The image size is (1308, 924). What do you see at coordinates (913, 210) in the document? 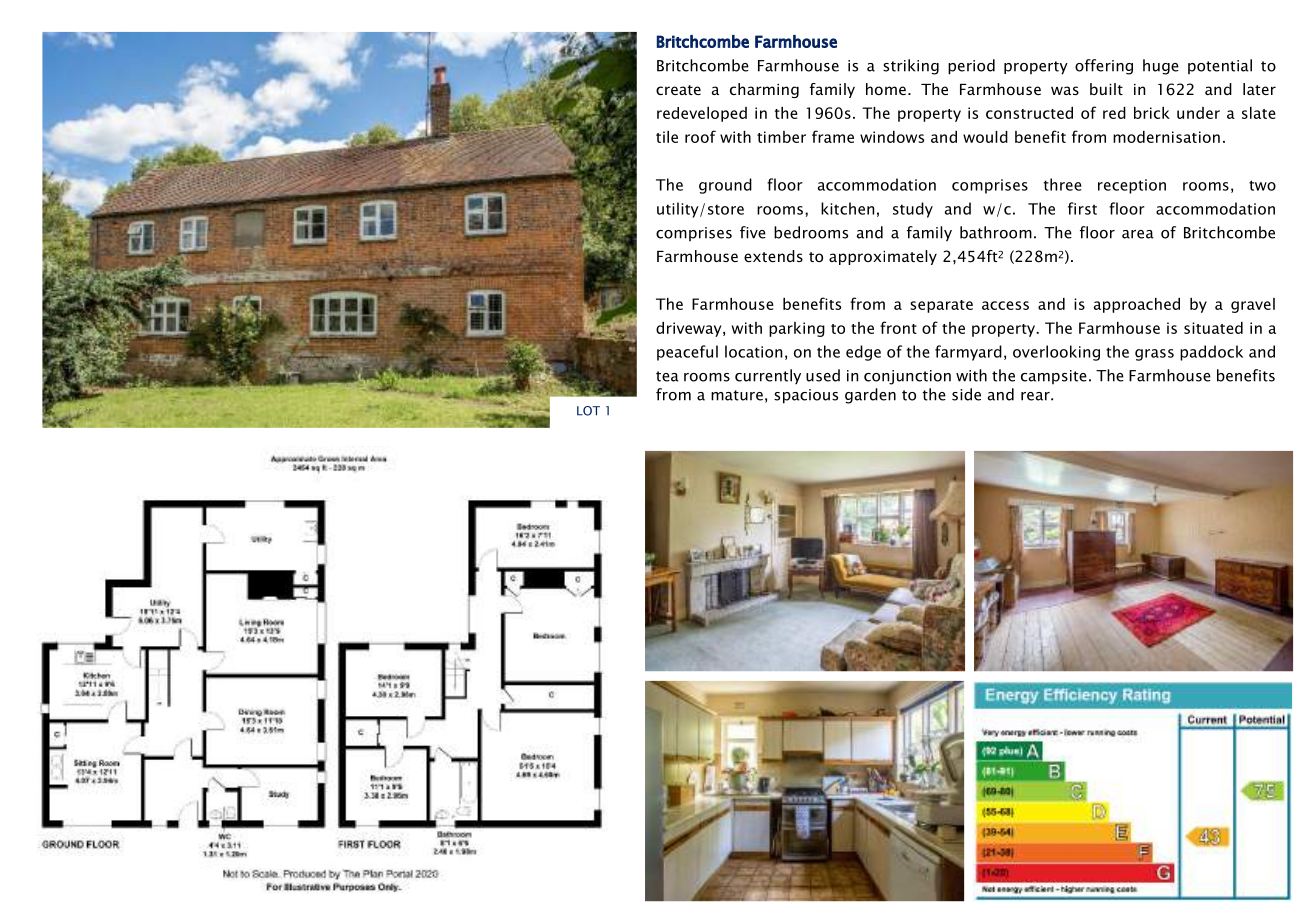
I see `study` at bounding box center [913, 210].
